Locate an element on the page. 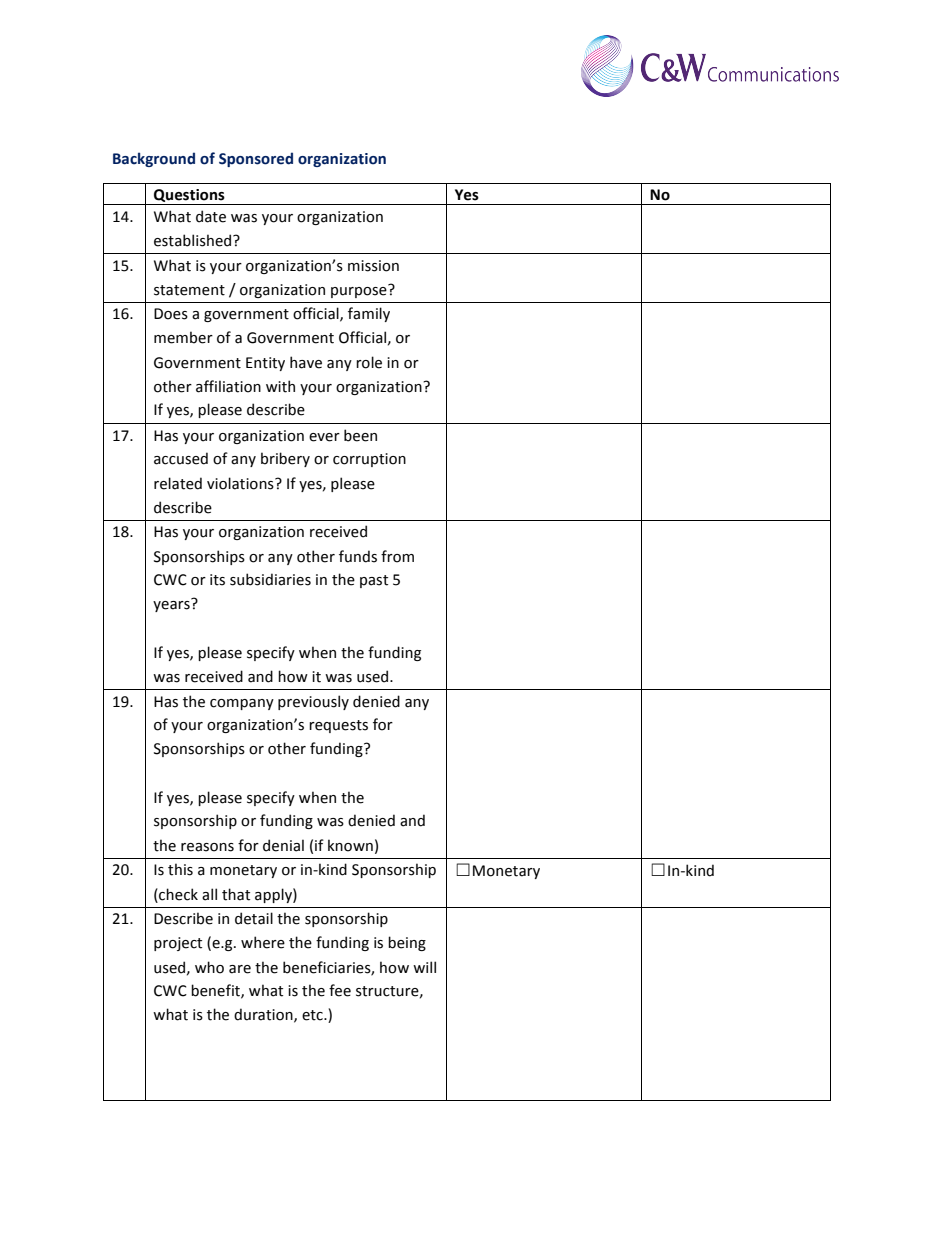 Image resolution: width=952 pixels, height=1233 pixels. being is located at coordinates (407, 943).
